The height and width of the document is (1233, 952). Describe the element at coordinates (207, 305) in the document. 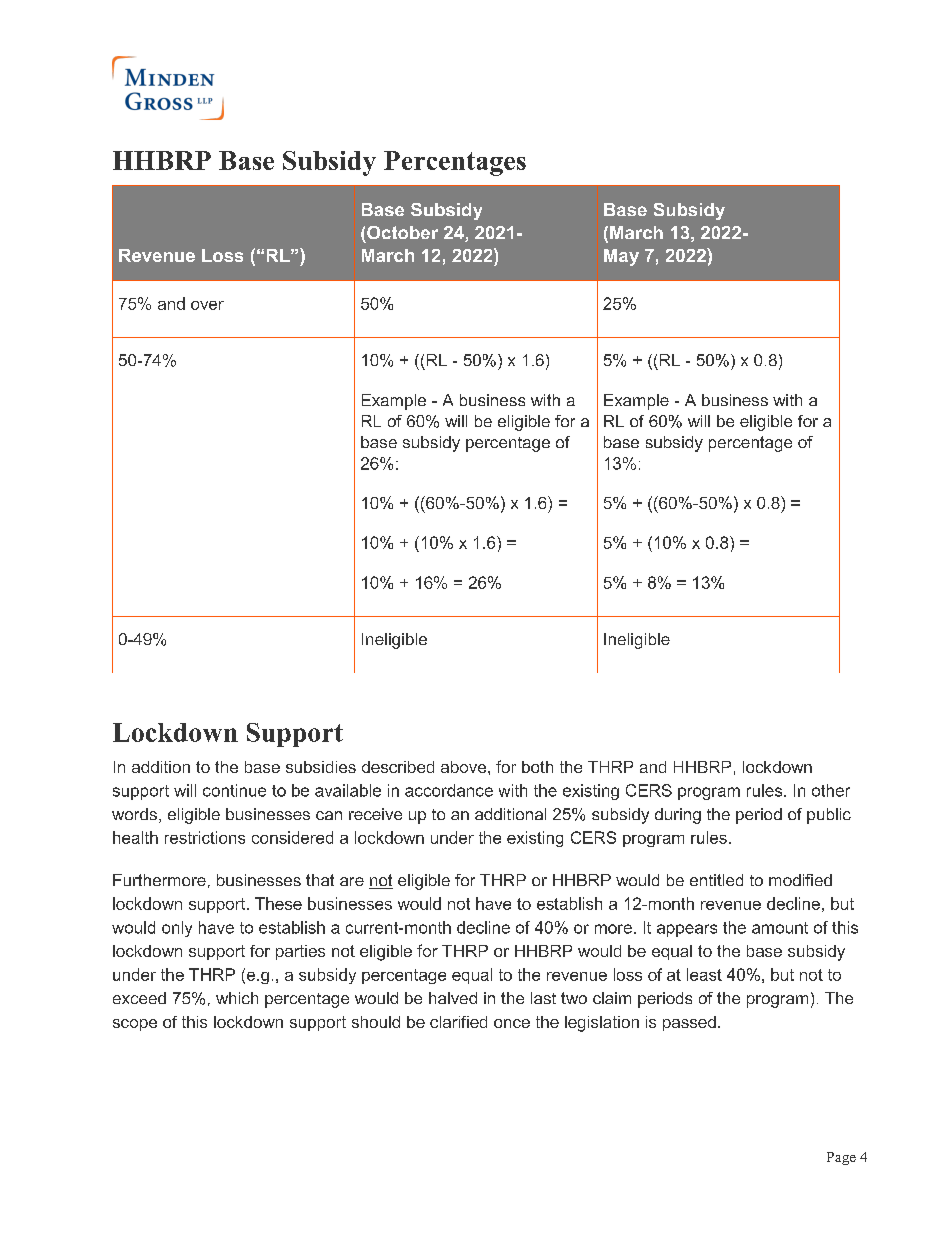

I see `over` at that location.
